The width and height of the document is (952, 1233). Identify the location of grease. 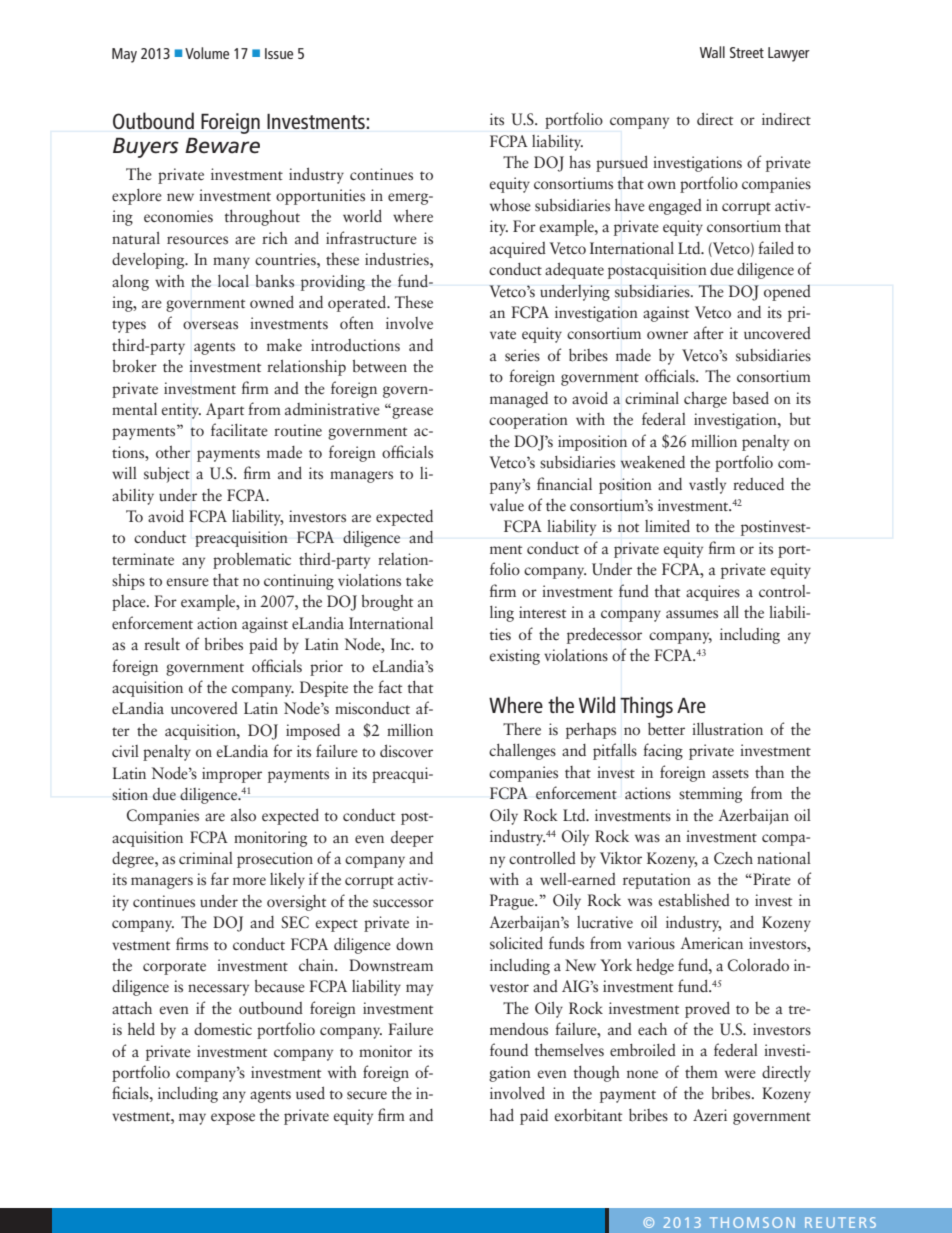
(411, 412).
